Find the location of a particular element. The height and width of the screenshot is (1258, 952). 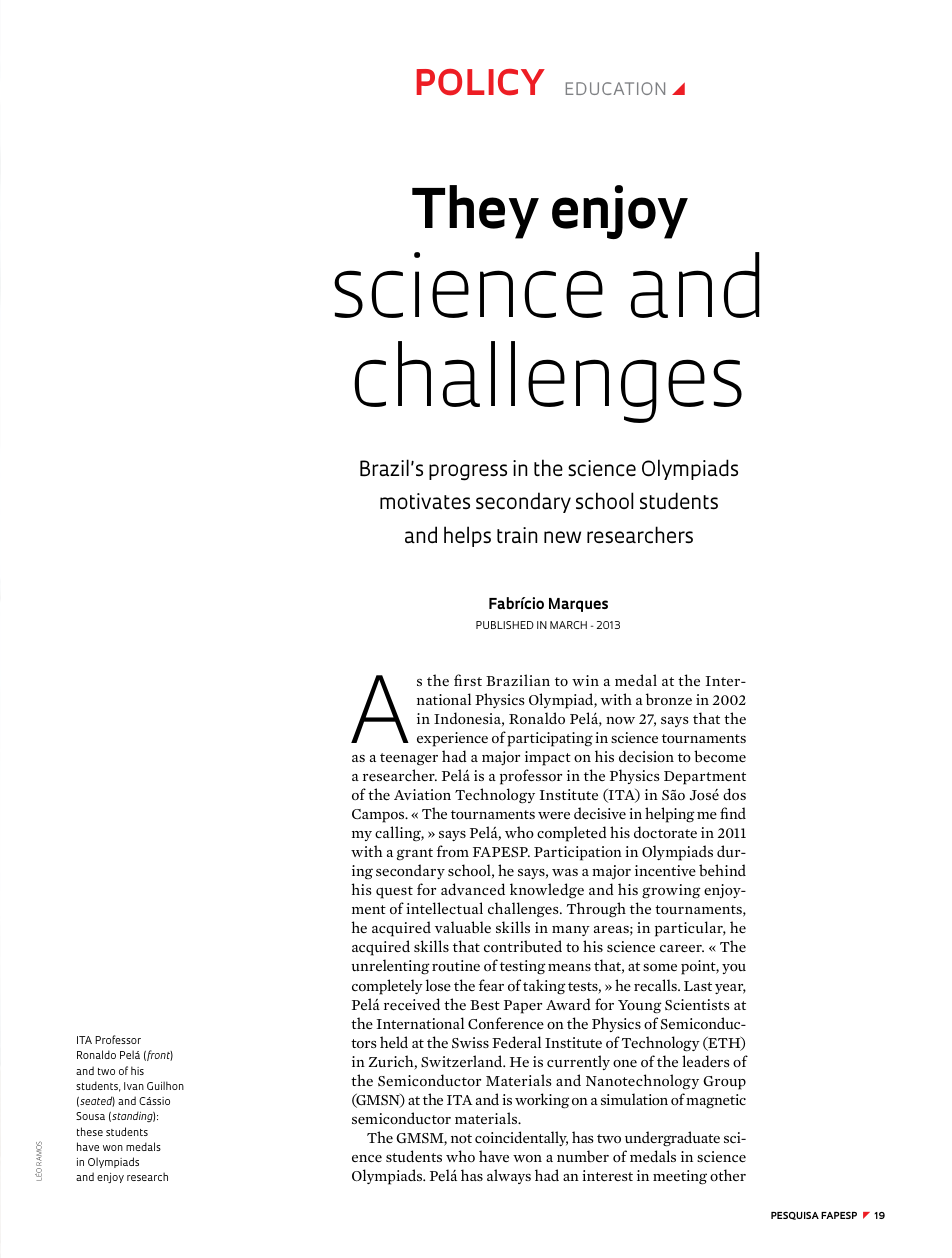

growing is located at coordinates (671, 891).
